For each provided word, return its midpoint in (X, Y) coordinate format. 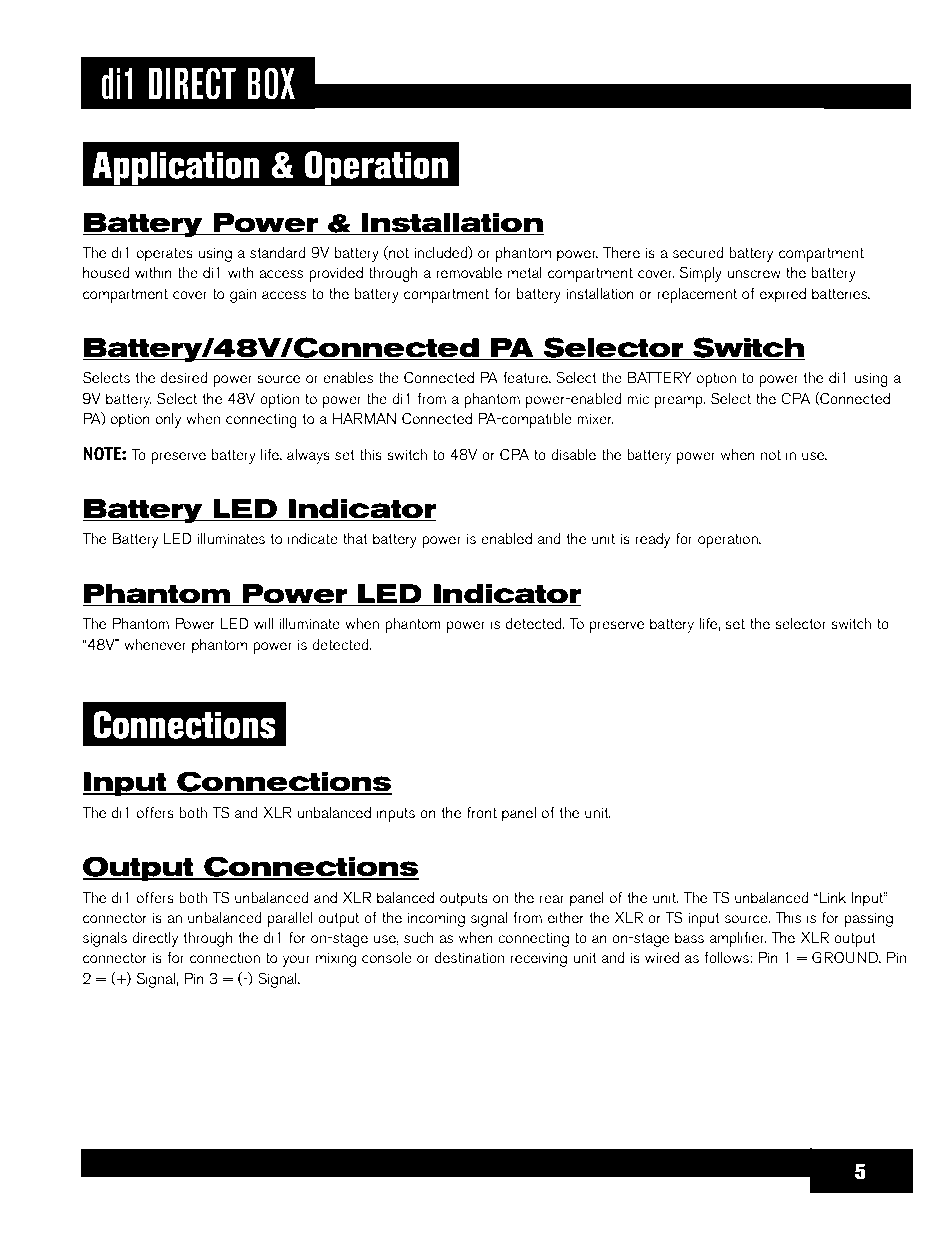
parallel (290, 919)
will (263, 623)
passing (869, 919)
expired (783, 295)
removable (469, 272)
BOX (271, 83)
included (441, 253)
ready (653, 540)
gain (243, 295)
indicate (313, 538)
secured (698, 252)
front (482, 812)
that (355, 538)
